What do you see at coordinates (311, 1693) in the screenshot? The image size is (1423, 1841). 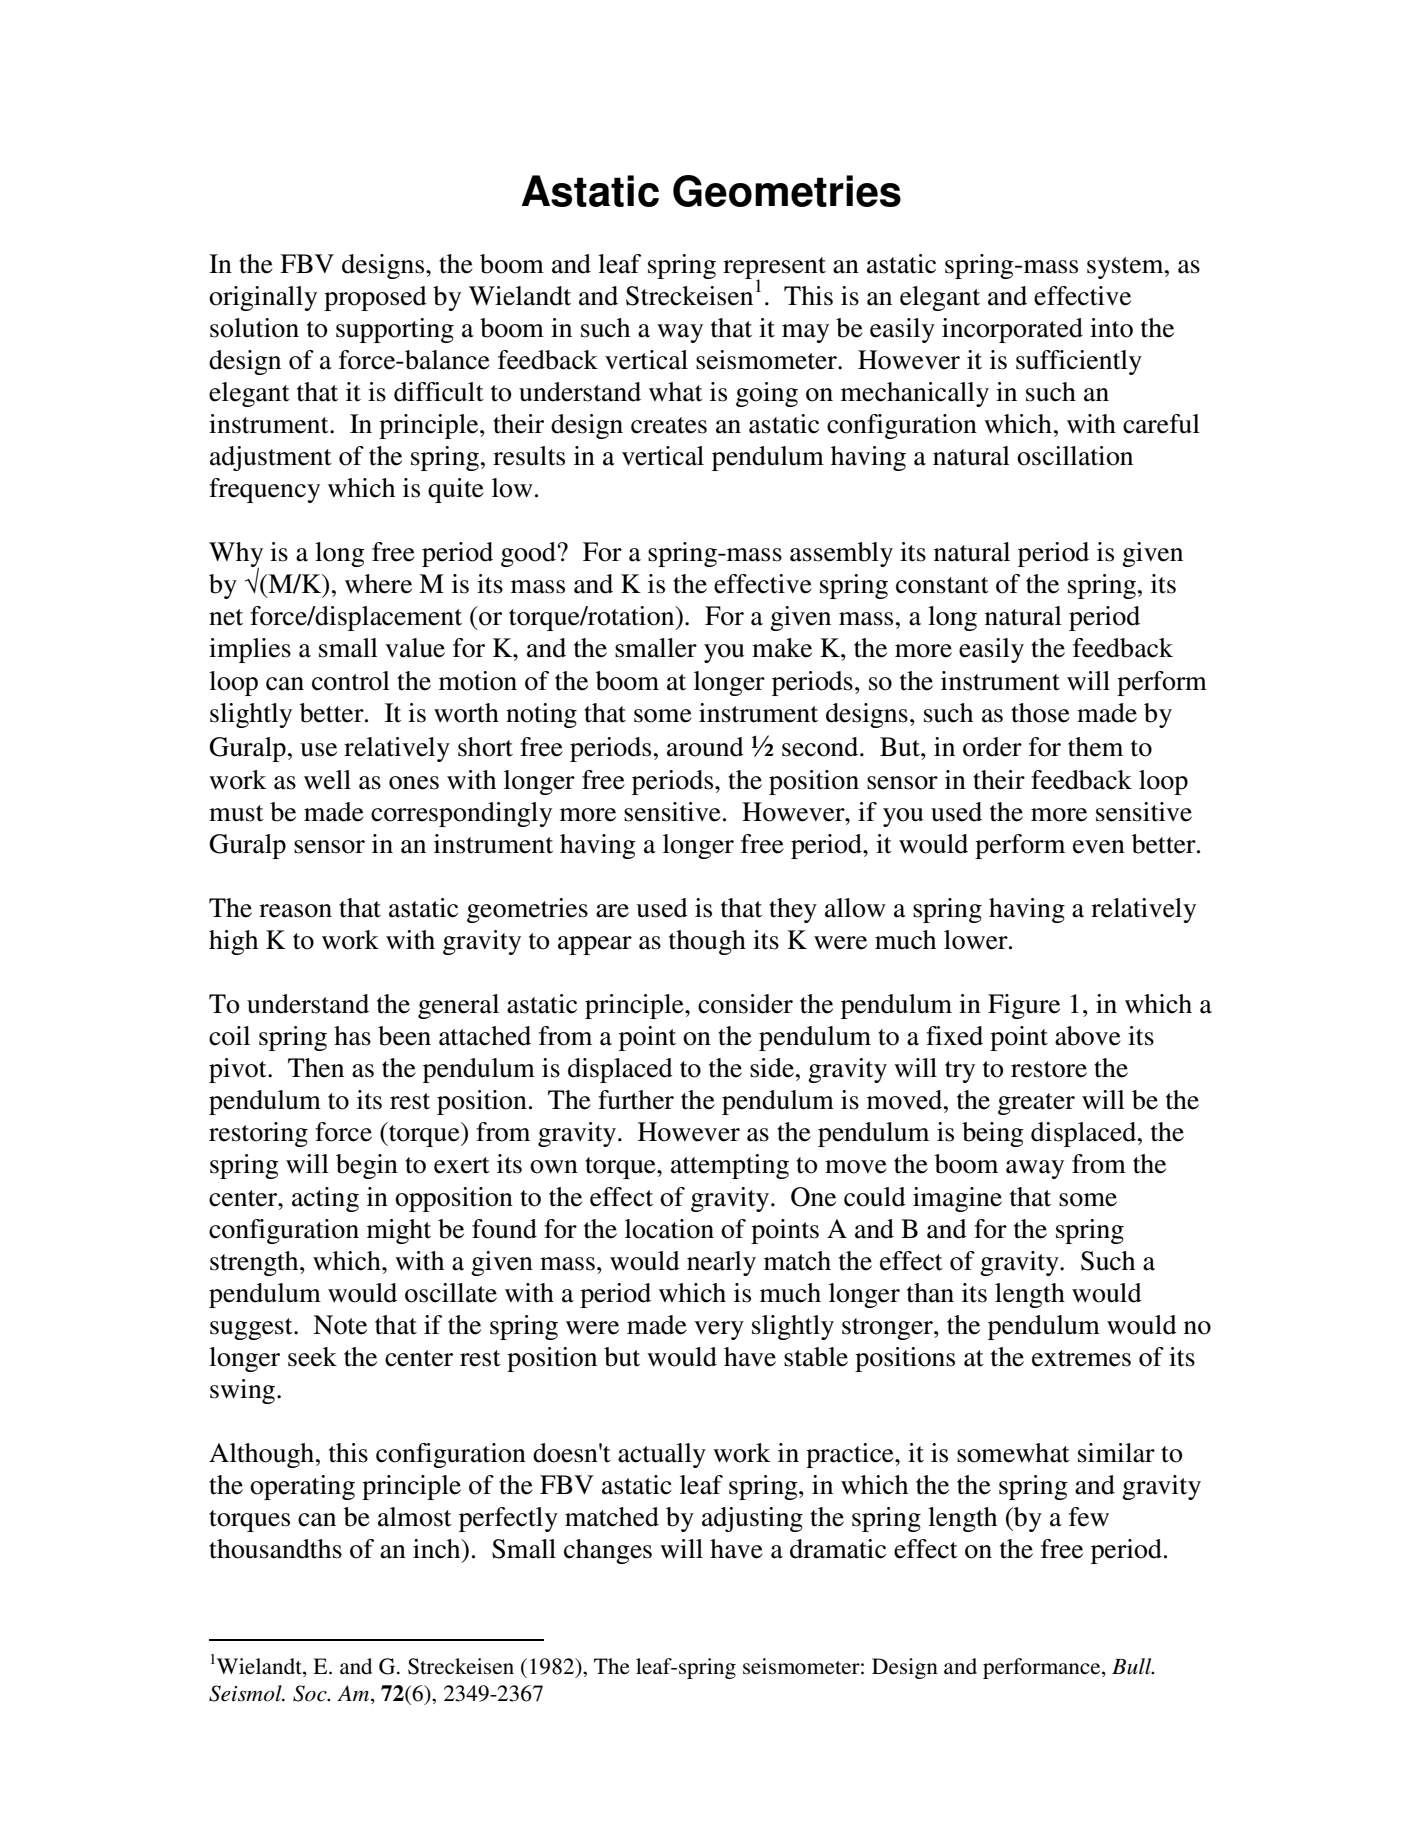 I see `Soc` at bounding box center [311, 1693].
